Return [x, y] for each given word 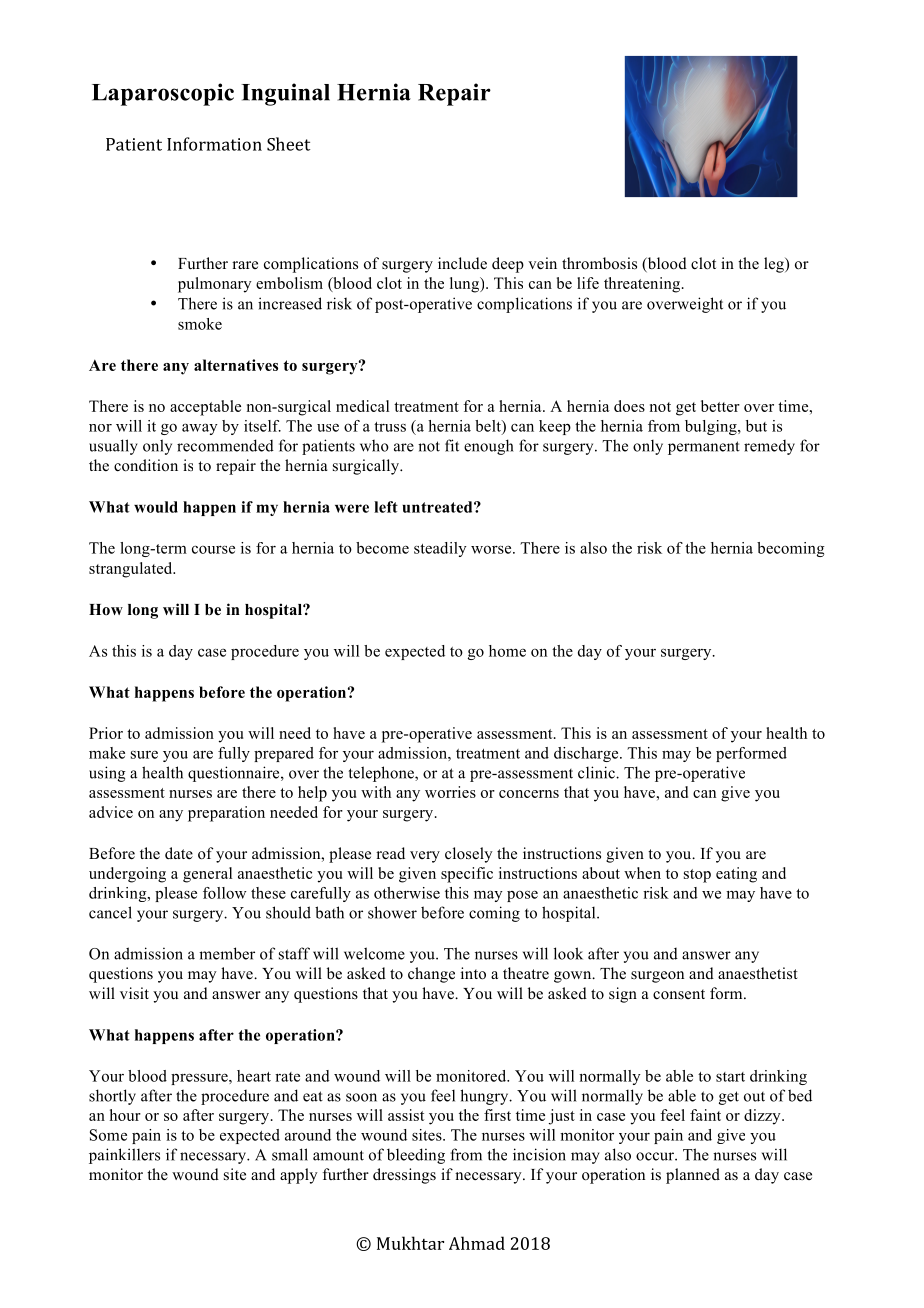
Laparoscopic [163, 94]
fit [452, 445]
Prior [106, 733]
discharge [587, 754]
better [720, 406]
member [227, 953]
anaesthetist [758, 973]
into [473, 973]
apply [299, 1176]
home [507, 651]
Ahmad [477, 1243]
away [200, 429]
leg [775, 265]
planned [693, 1176]
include [462, 263]
